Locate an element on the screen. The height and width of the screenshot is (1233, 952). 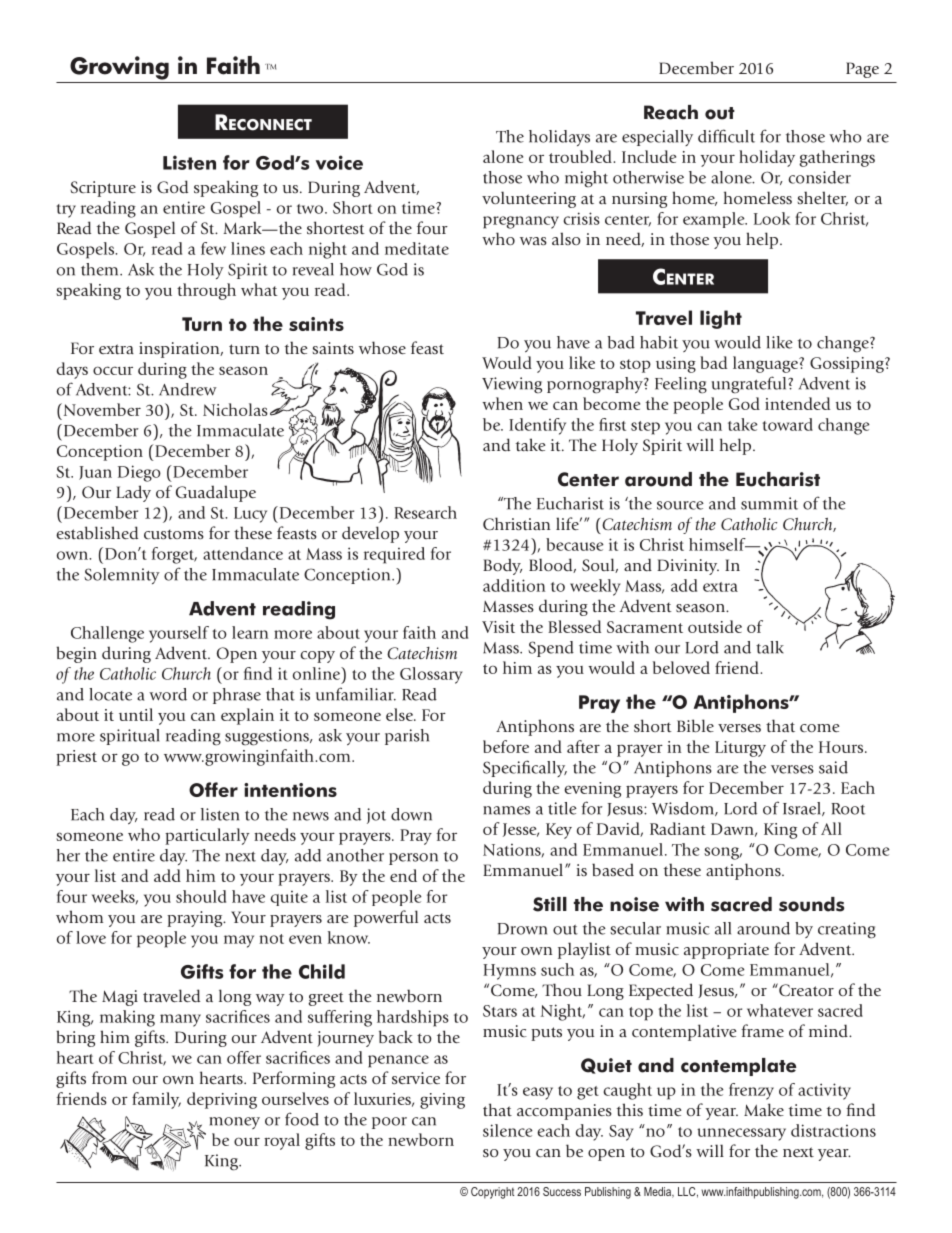
Israel is located at coordinates (803, 809).
